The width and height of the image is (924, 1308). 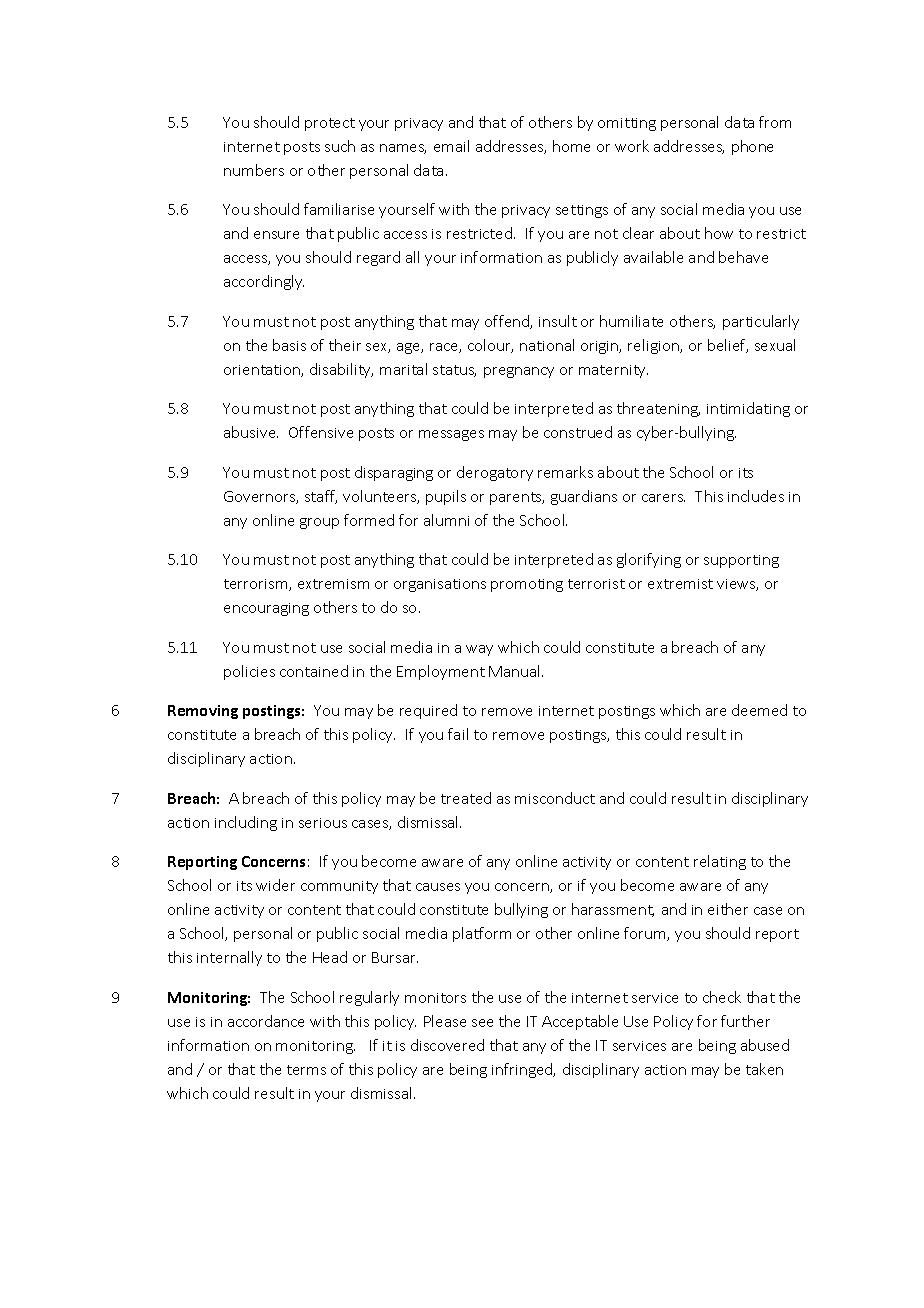 What do you see at coordinates (482, 1023) in the image?
I see `see` at bounding box center [482, 1023].
